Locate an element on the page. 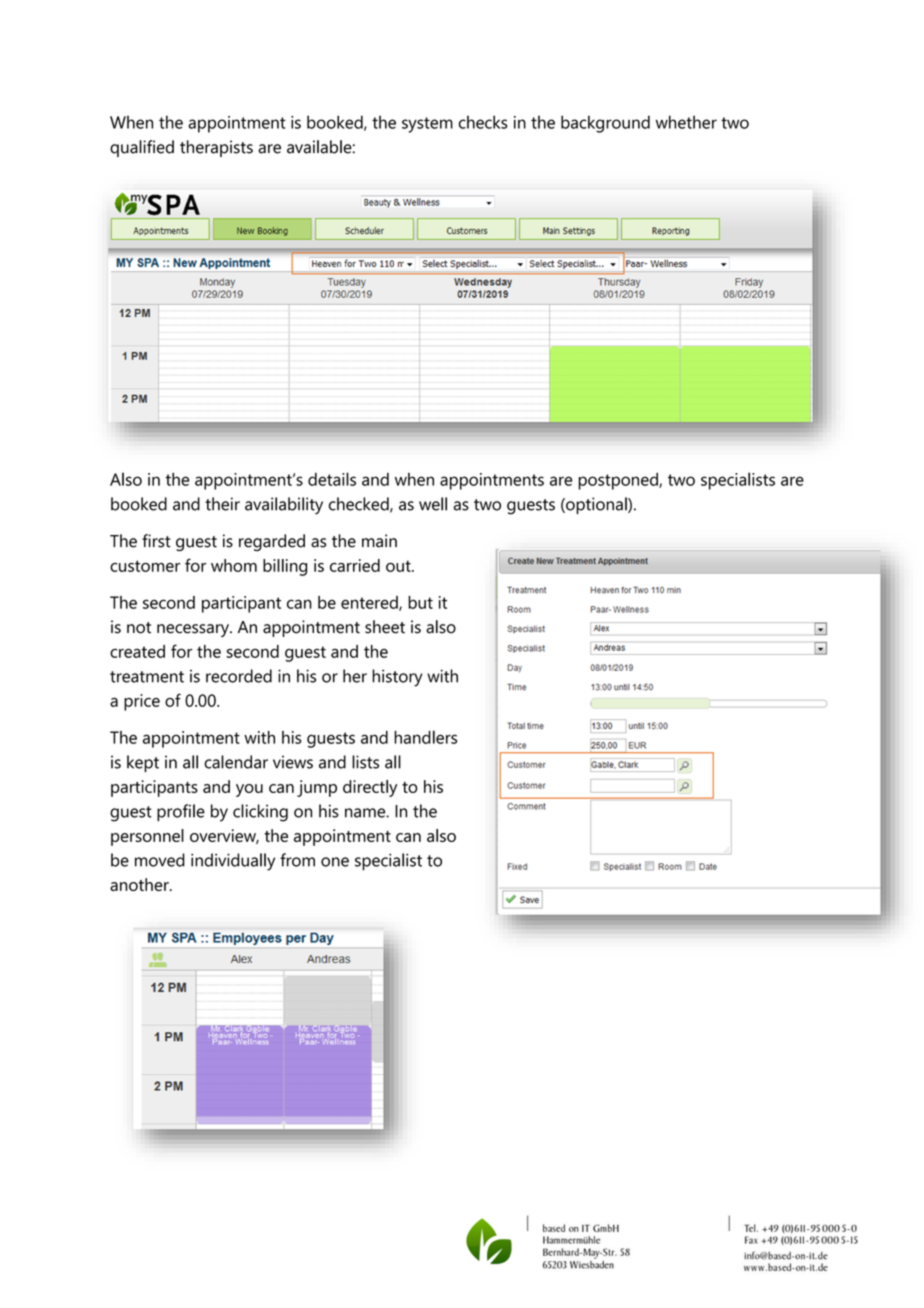 This page has width=924, height=1308. therapists is located at coordinates (216, 148).
